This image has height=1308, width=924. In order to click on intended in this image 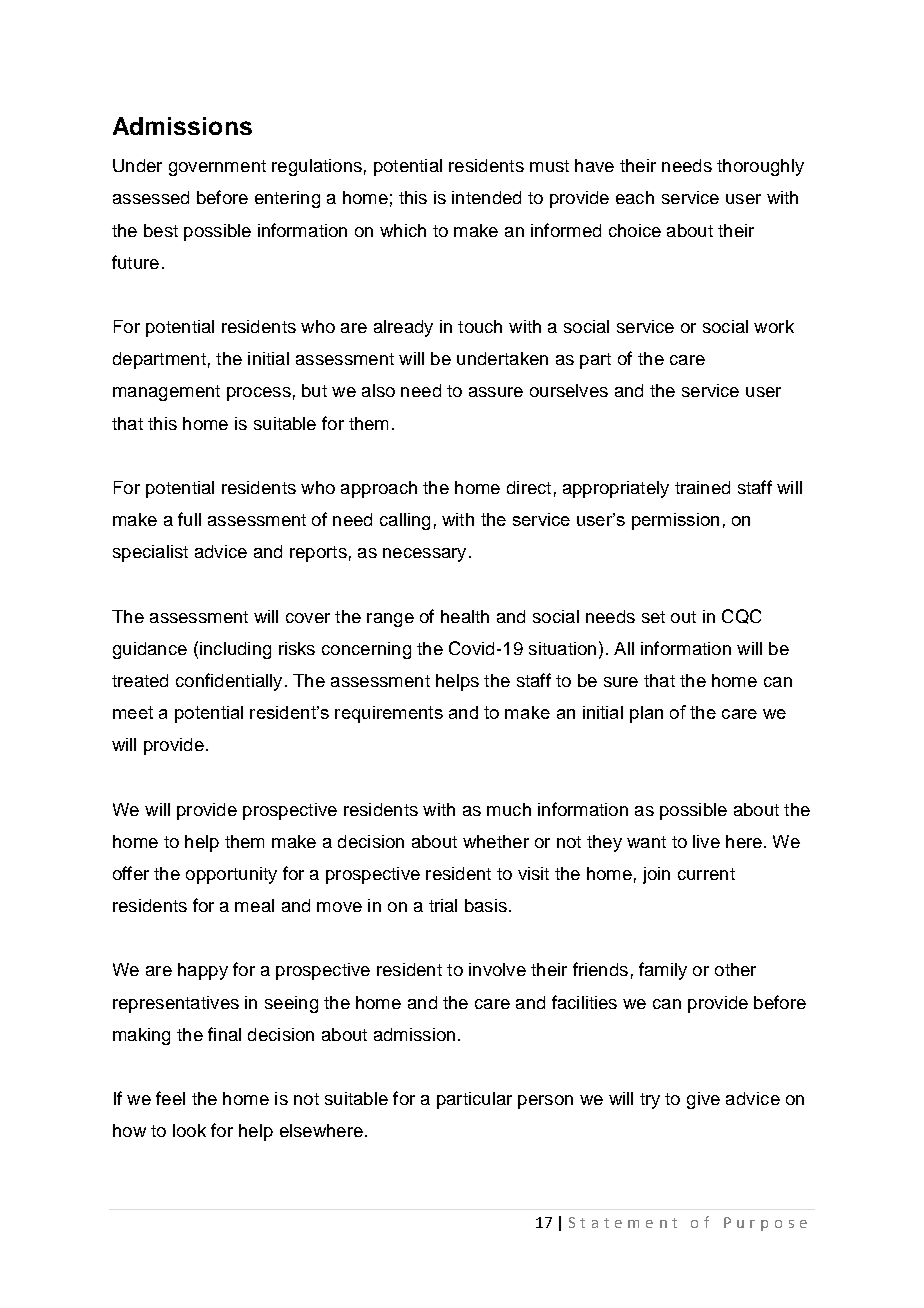, I will do `click(486, 197)`.
